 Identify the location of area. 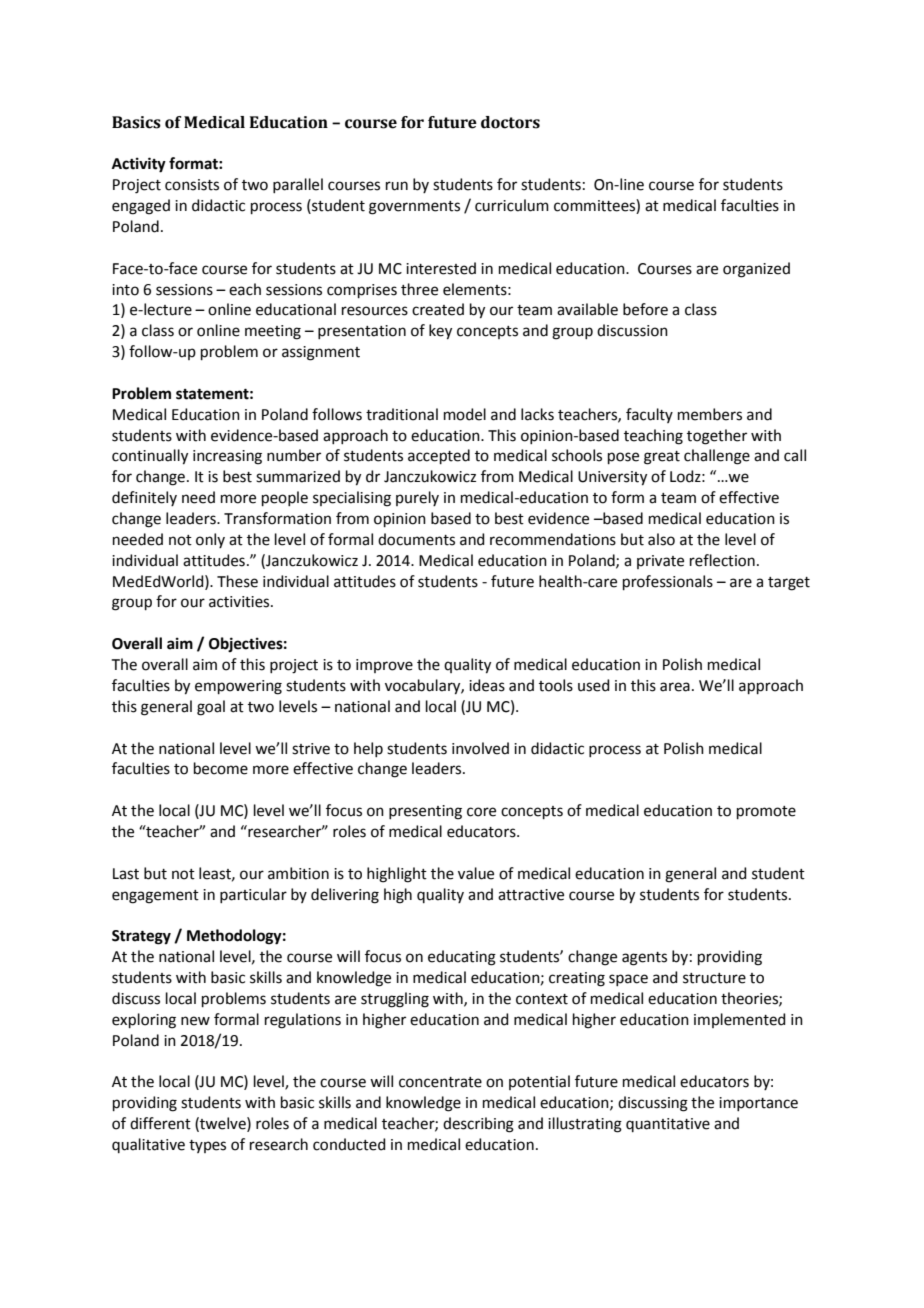
(675, 687).
